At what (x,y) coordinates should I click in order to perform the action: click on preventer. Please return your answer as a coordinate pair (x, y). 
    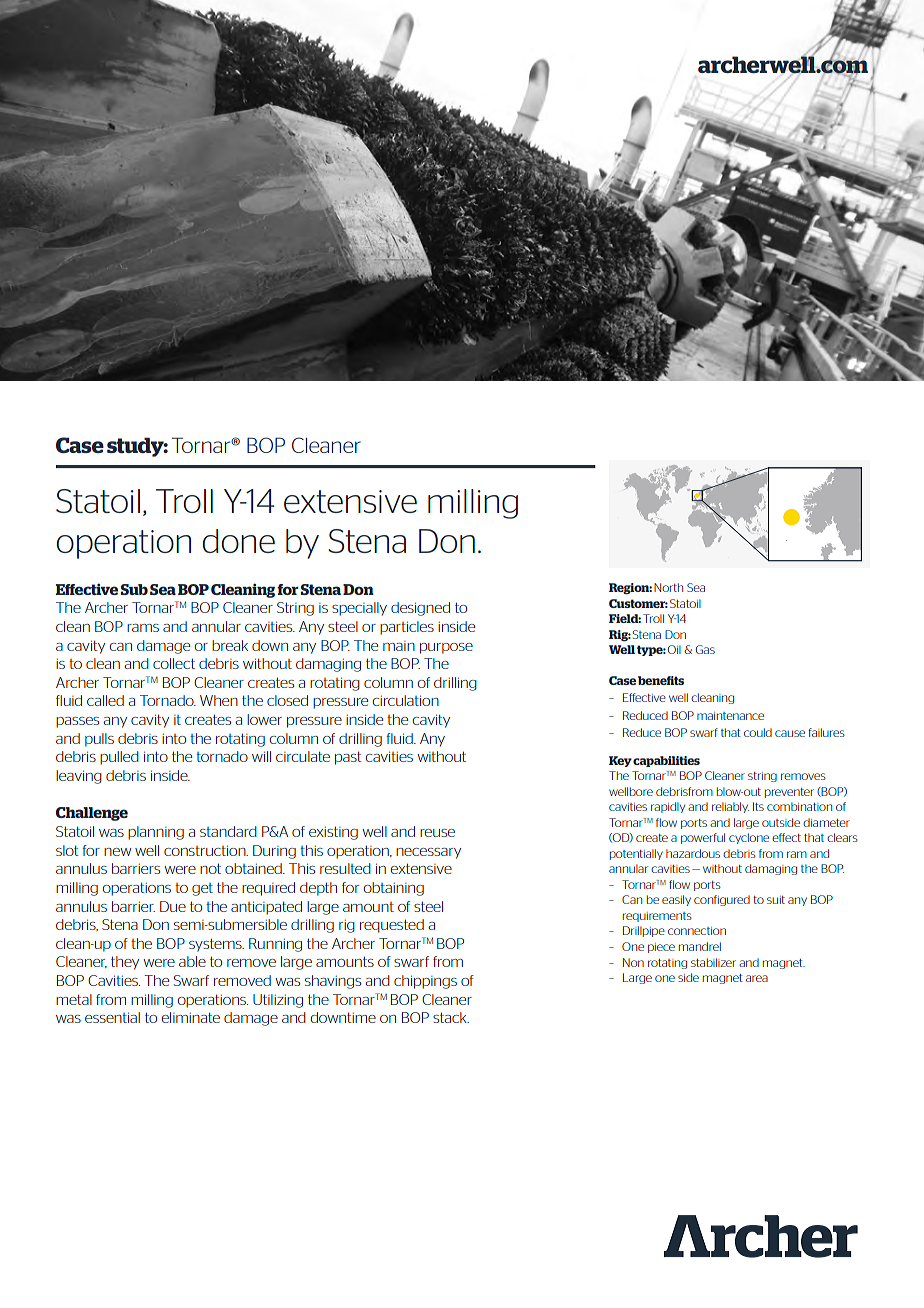
    Looking at the image, I should click on (789, 793).
